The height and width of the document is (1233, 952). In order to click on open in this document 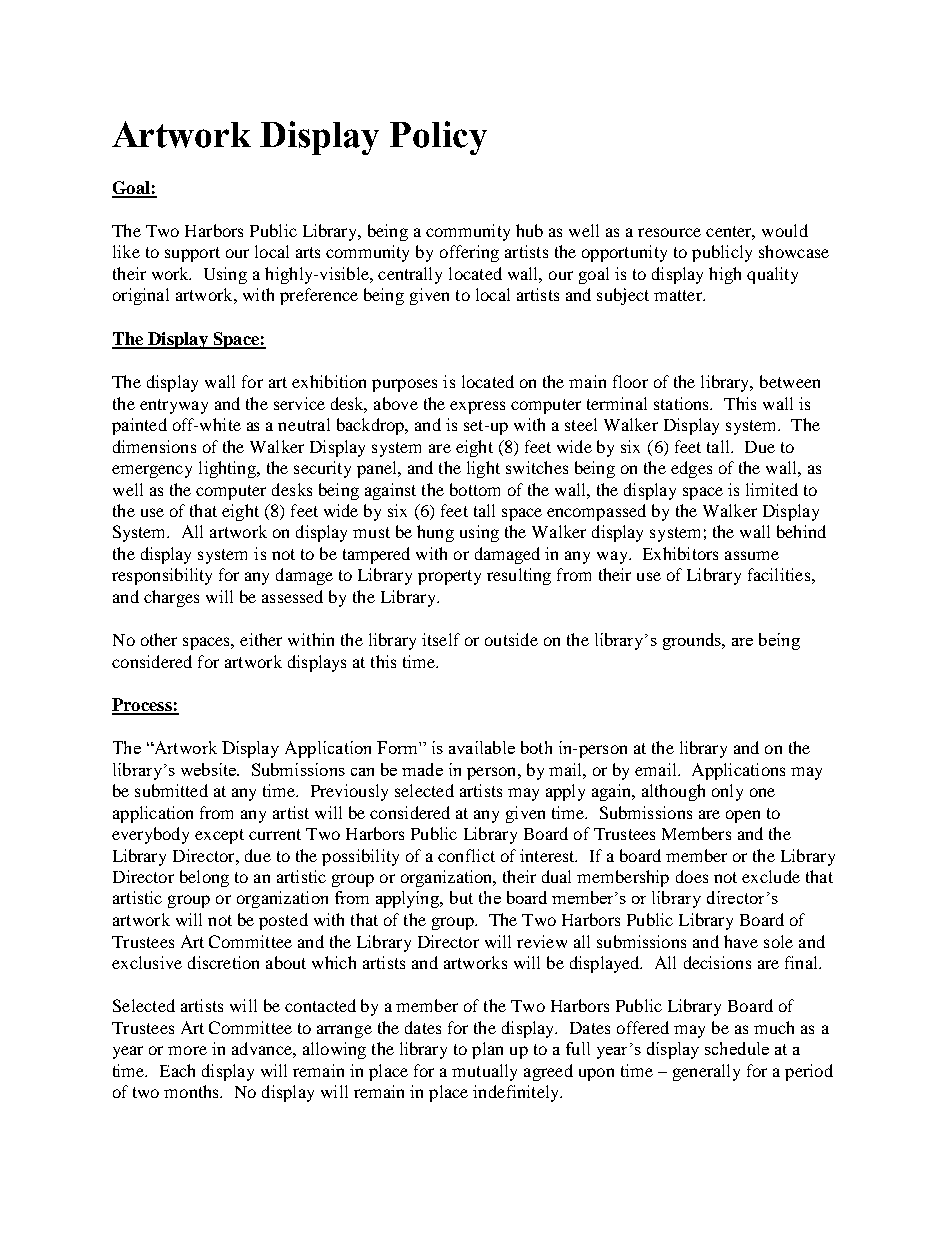, I will do `click(743, 816)`.
